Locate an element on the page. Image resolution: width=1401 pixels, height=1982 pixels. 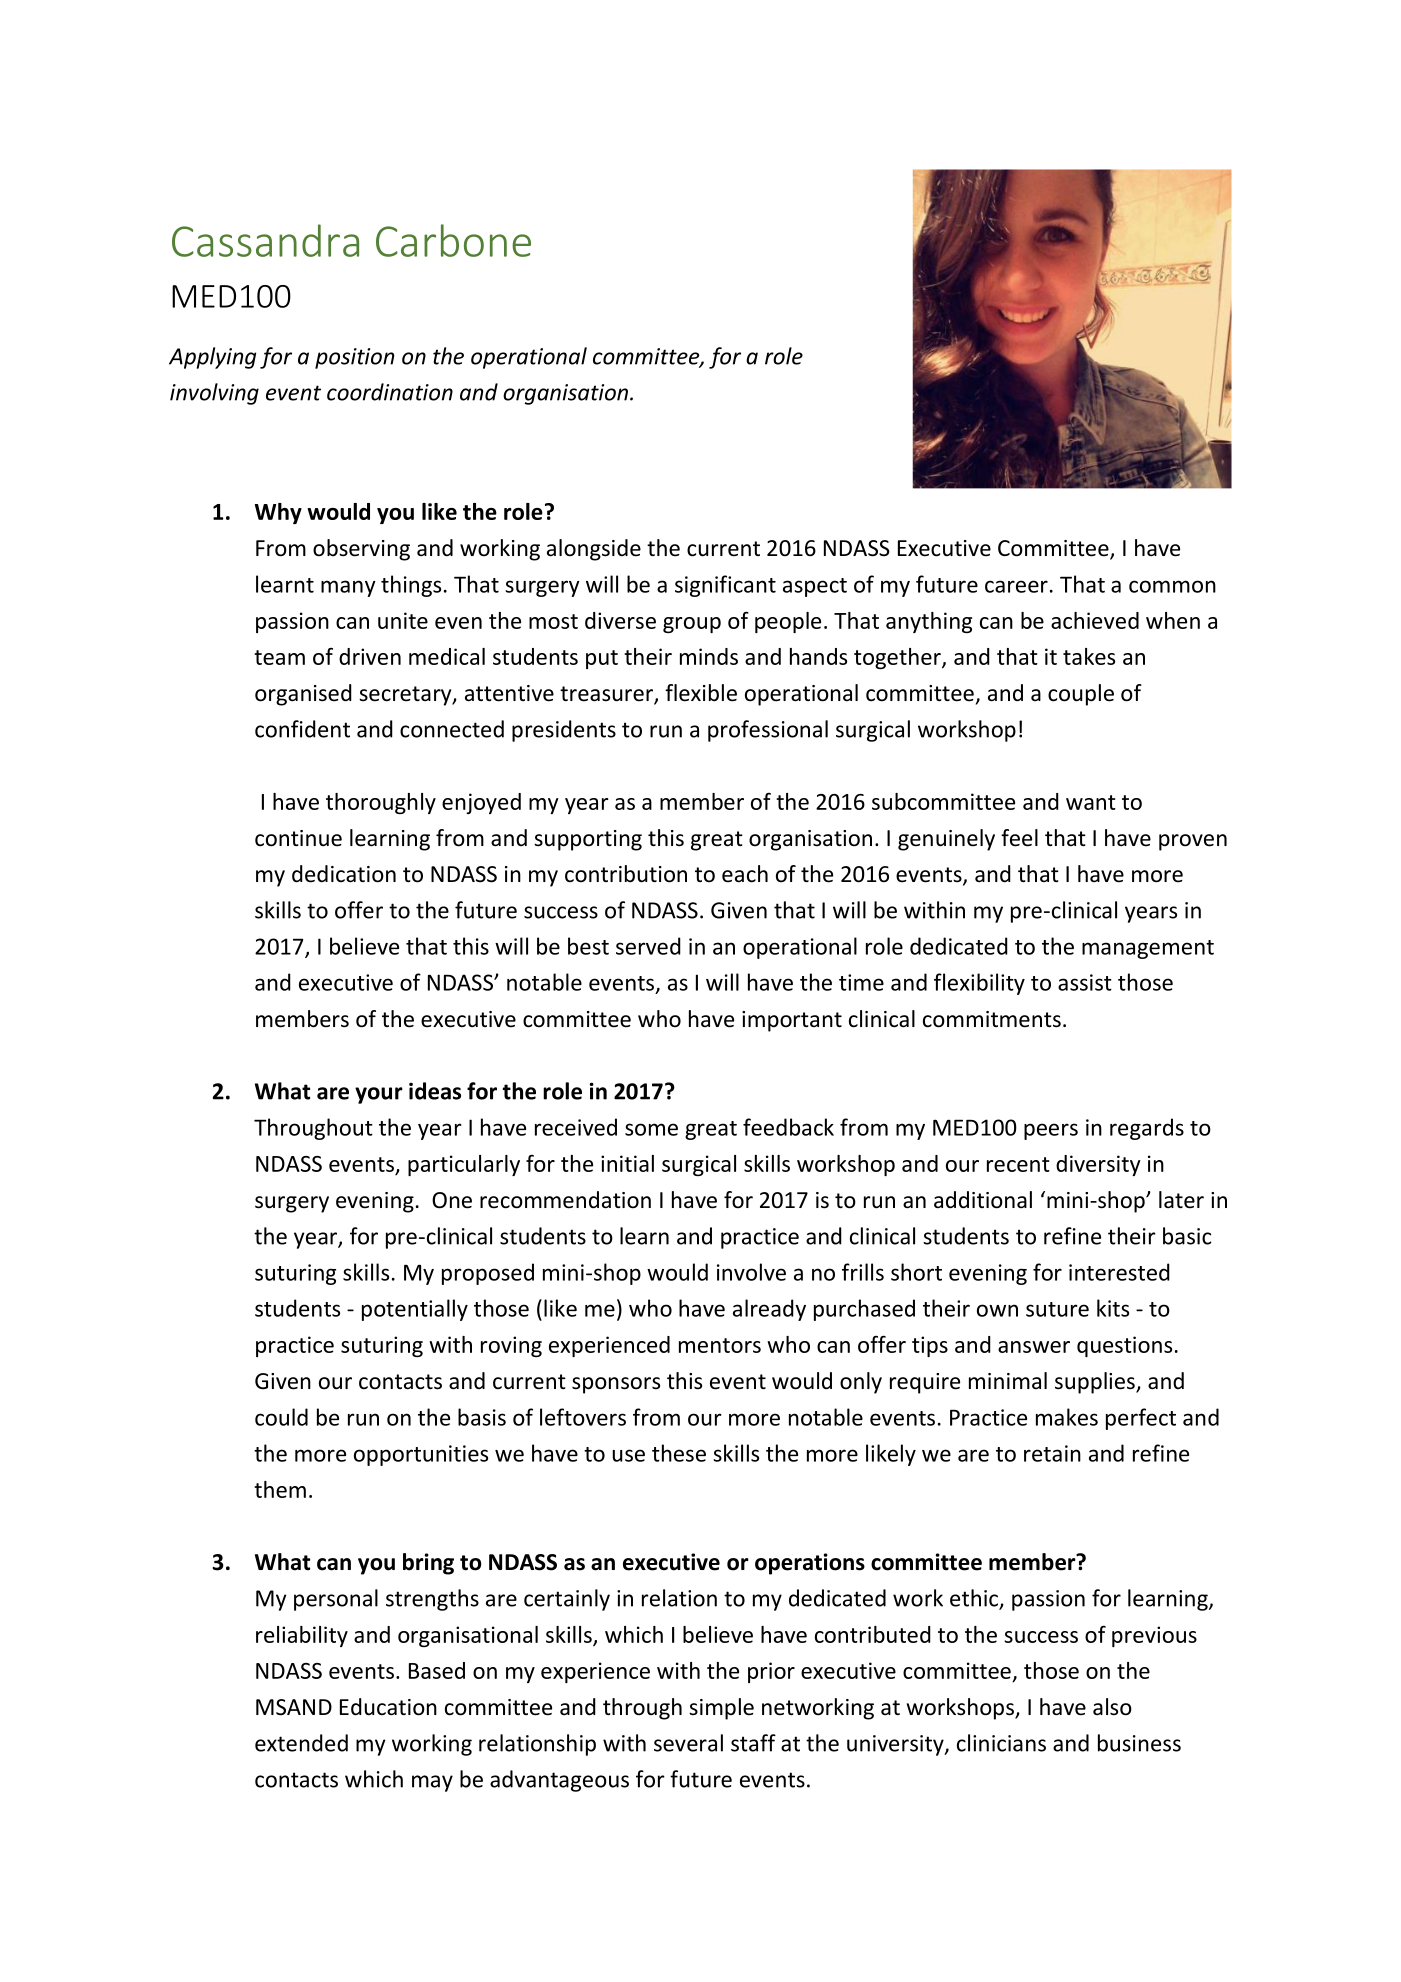
your is located at coordinates (379, 1095).
